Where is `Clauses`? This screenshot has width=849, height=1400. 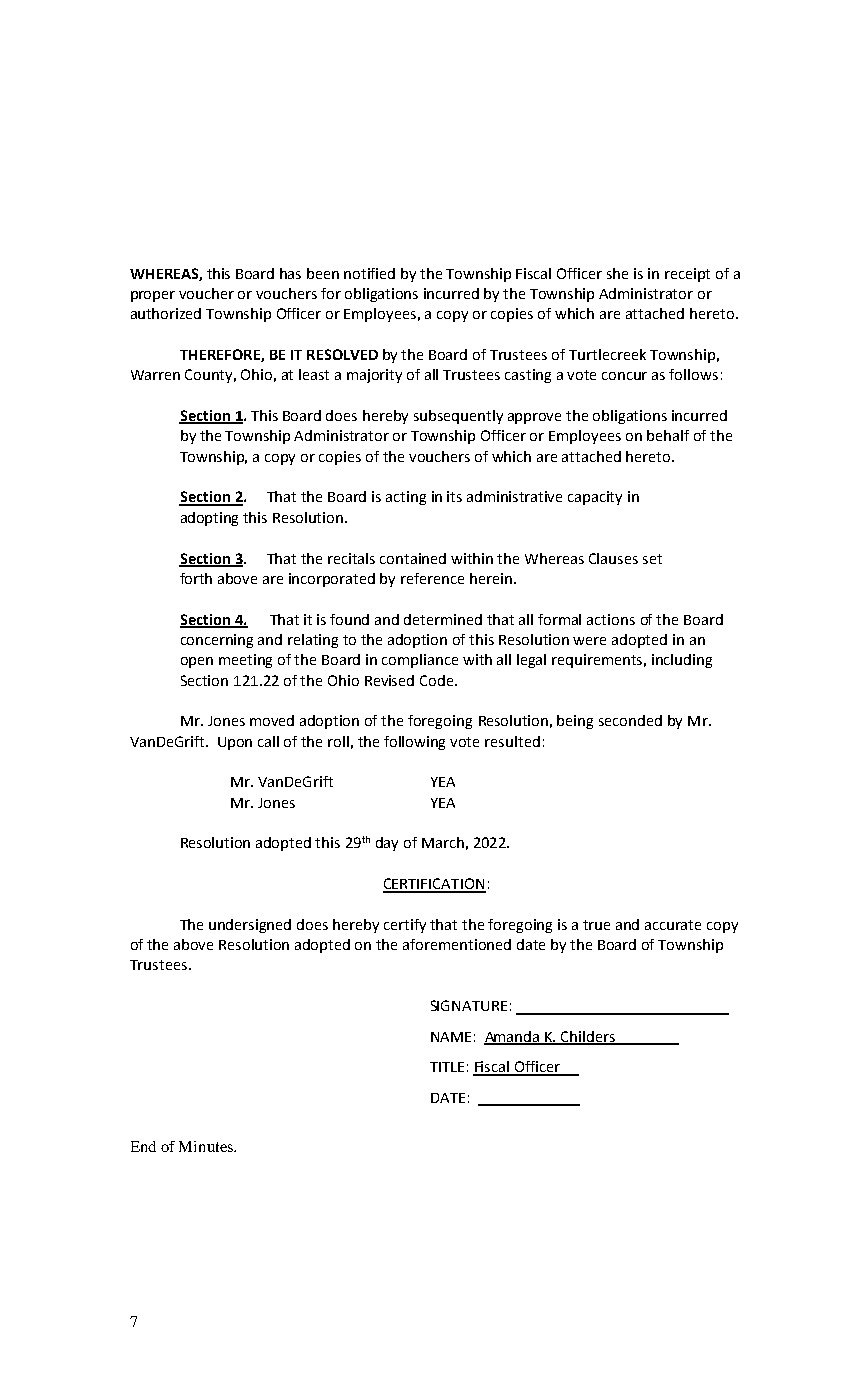
Clauses is located at coordinates (613, 558).
